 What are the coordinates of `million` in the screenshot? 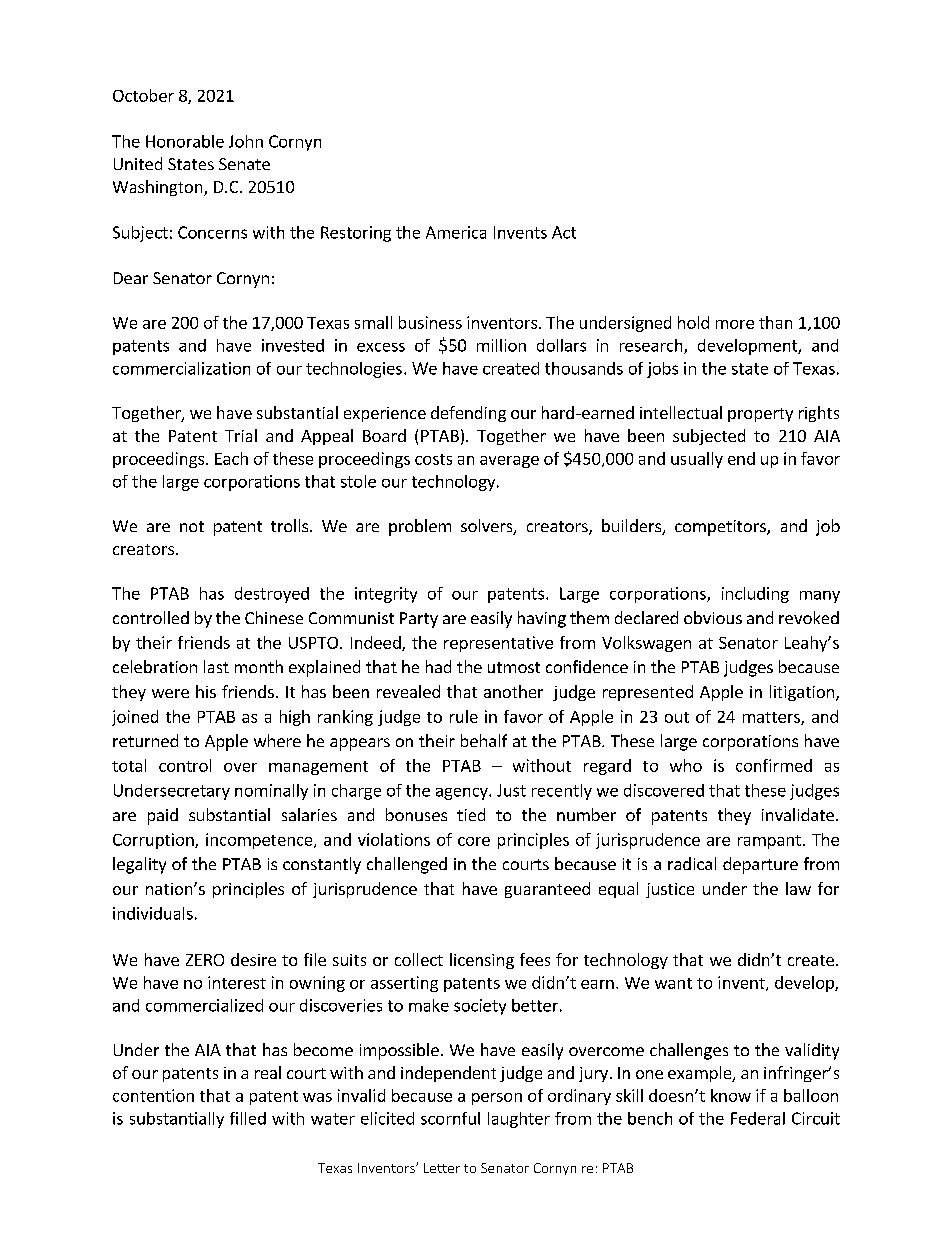 It's located at (501, 345).
